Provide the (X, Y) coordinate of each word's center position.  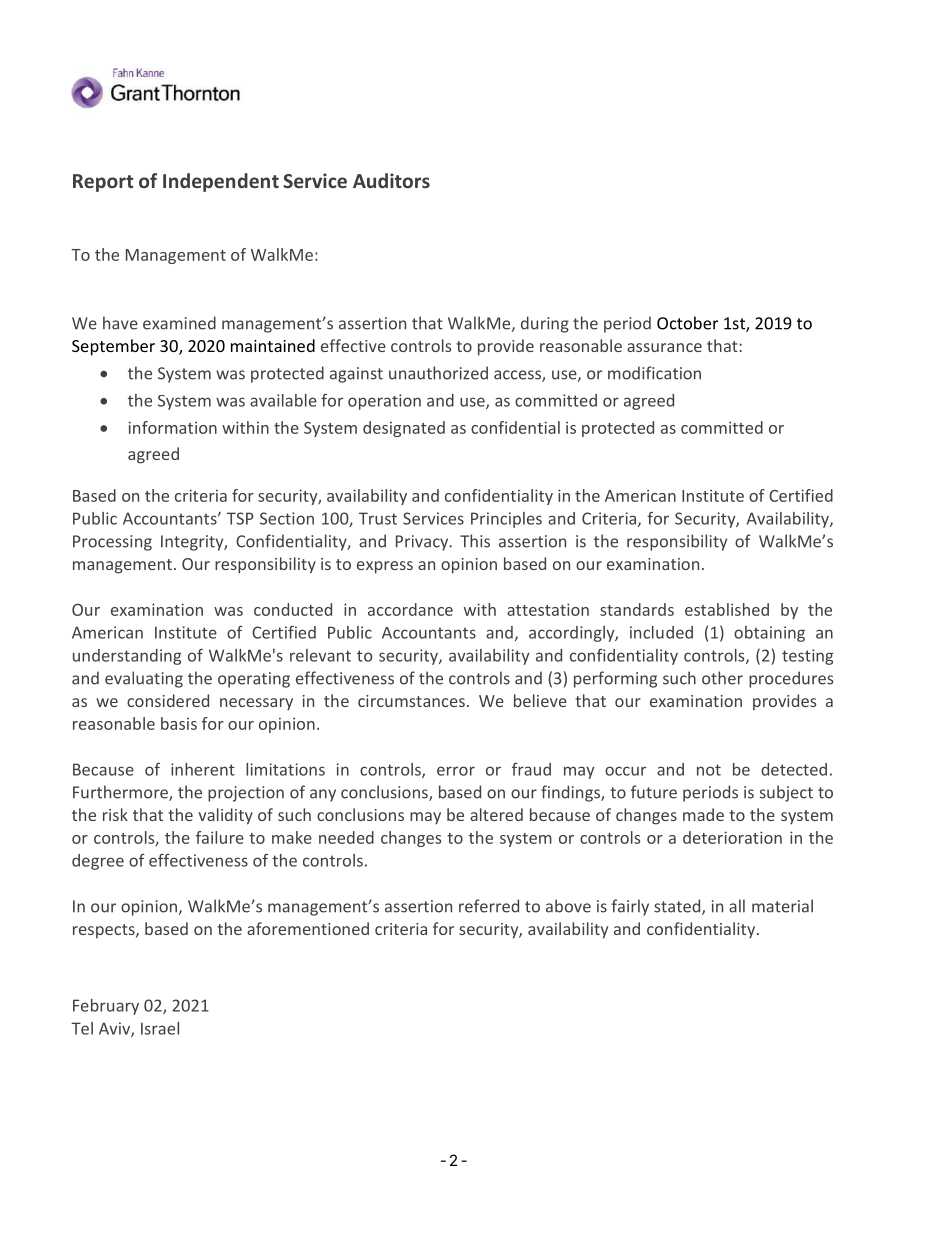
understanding (127, 657)
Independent (221, 182)
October (687, 323)
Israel (160, 1028)
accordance (410, 609)
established (727, 609)
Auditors (391, 180)
